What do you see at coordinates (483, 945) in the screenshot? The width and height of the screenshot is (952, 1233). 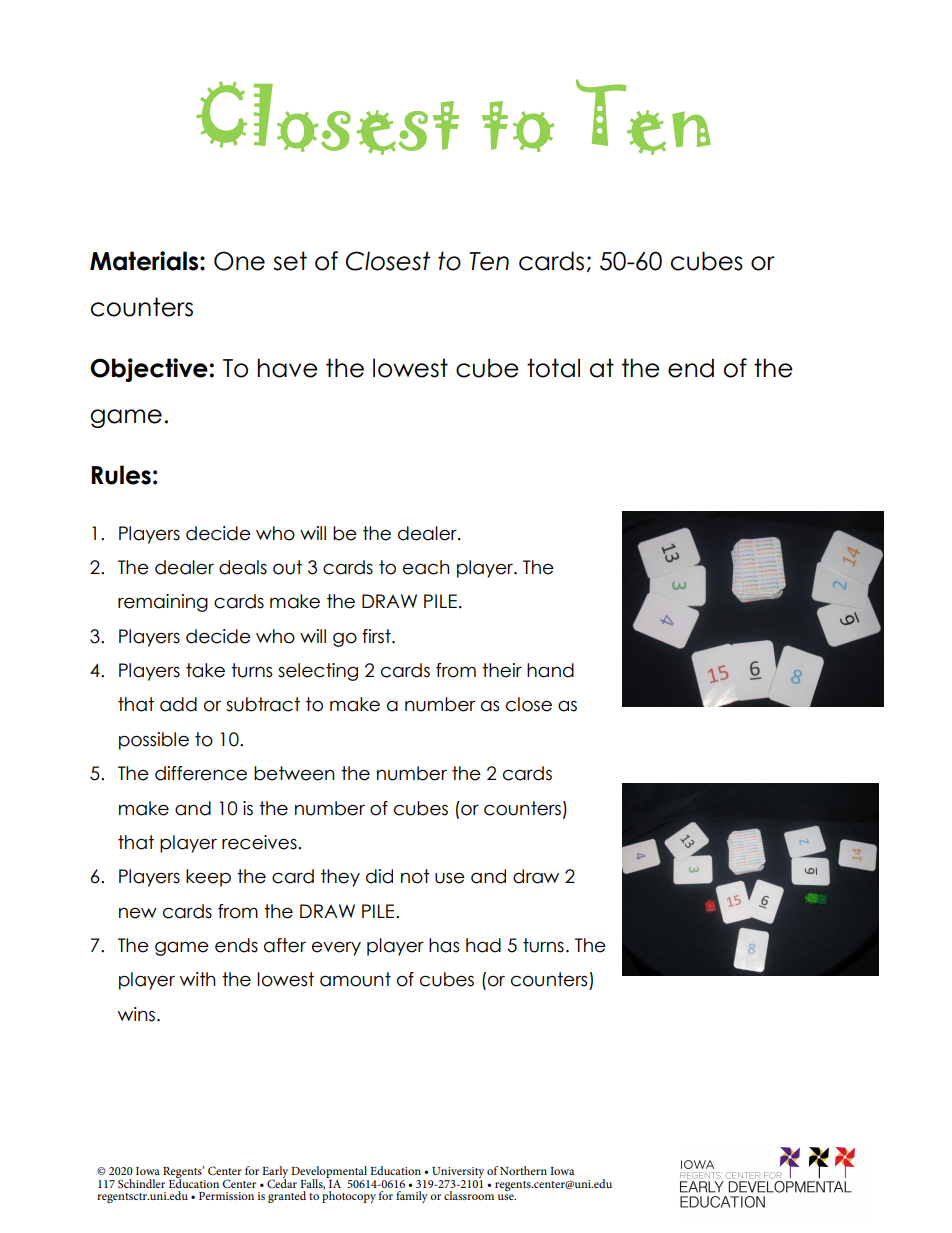 I see `had` at bounding box center [483, 945].
